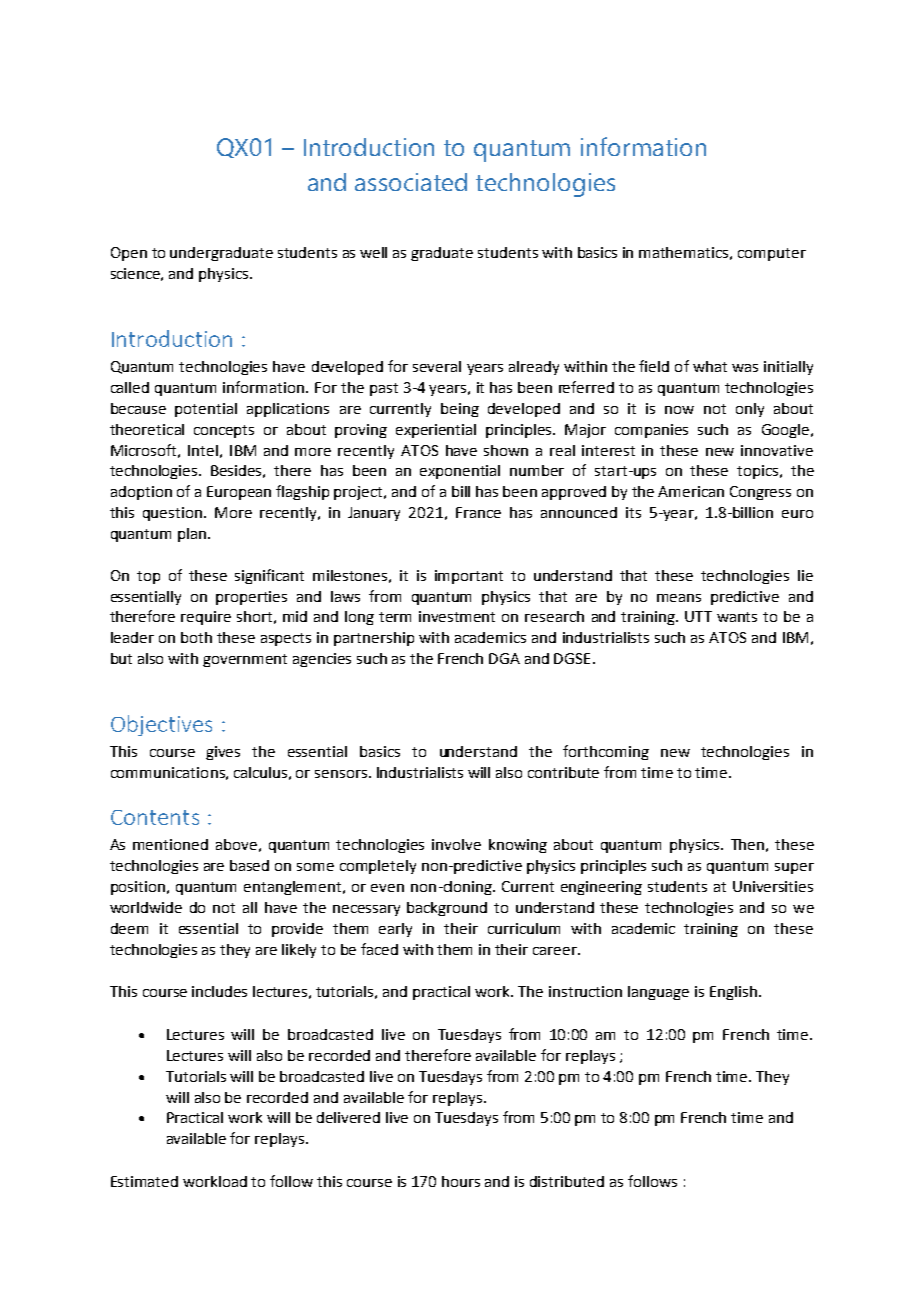 This page has width=924, height=1308. Describe the element at coordinates (567, 1181) in the page. I see `distributed` at that location.
